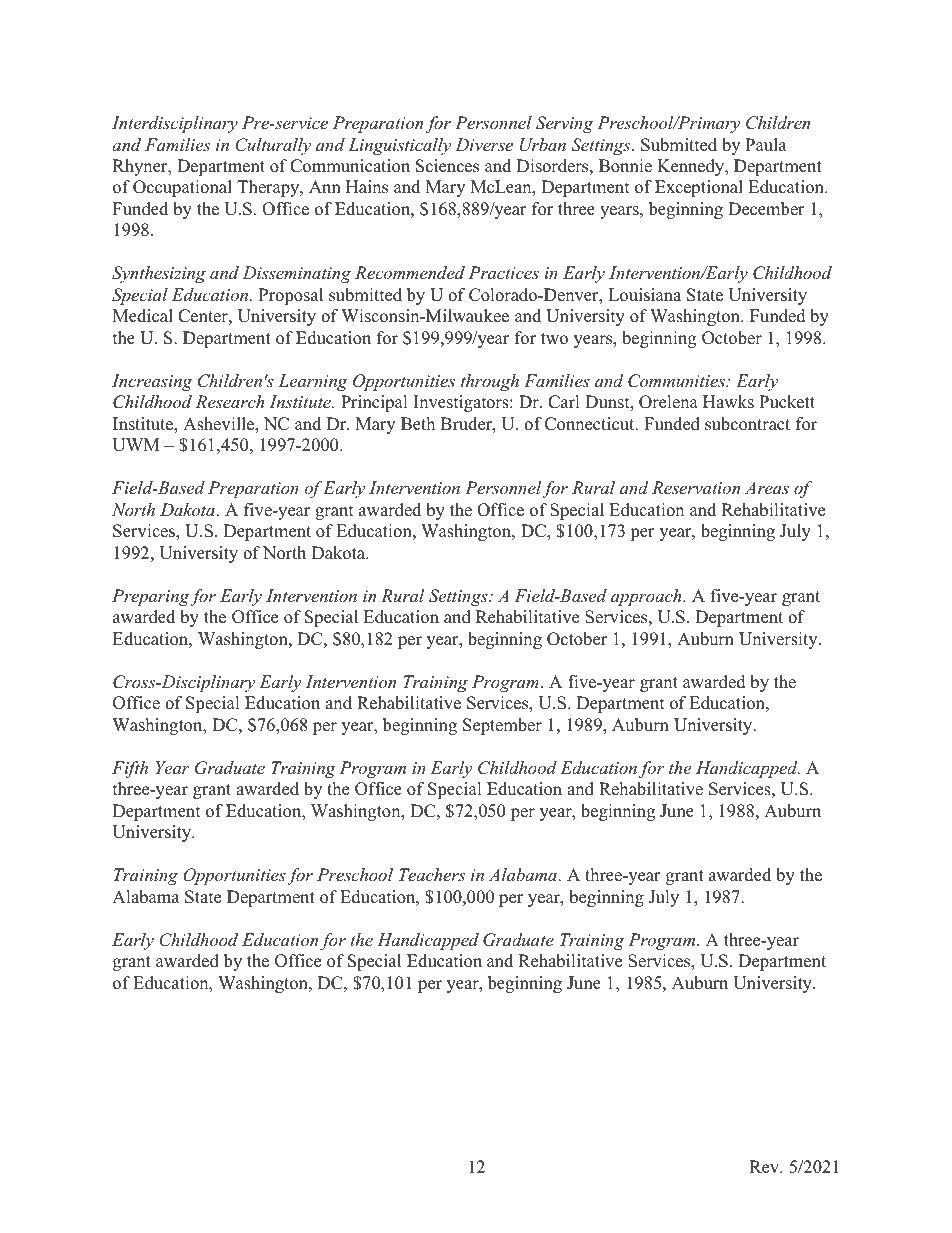 The image size is (952, 1233). Describe the element at coordinates (418, 424) in the screenshot. I see `Beth` at that location.
